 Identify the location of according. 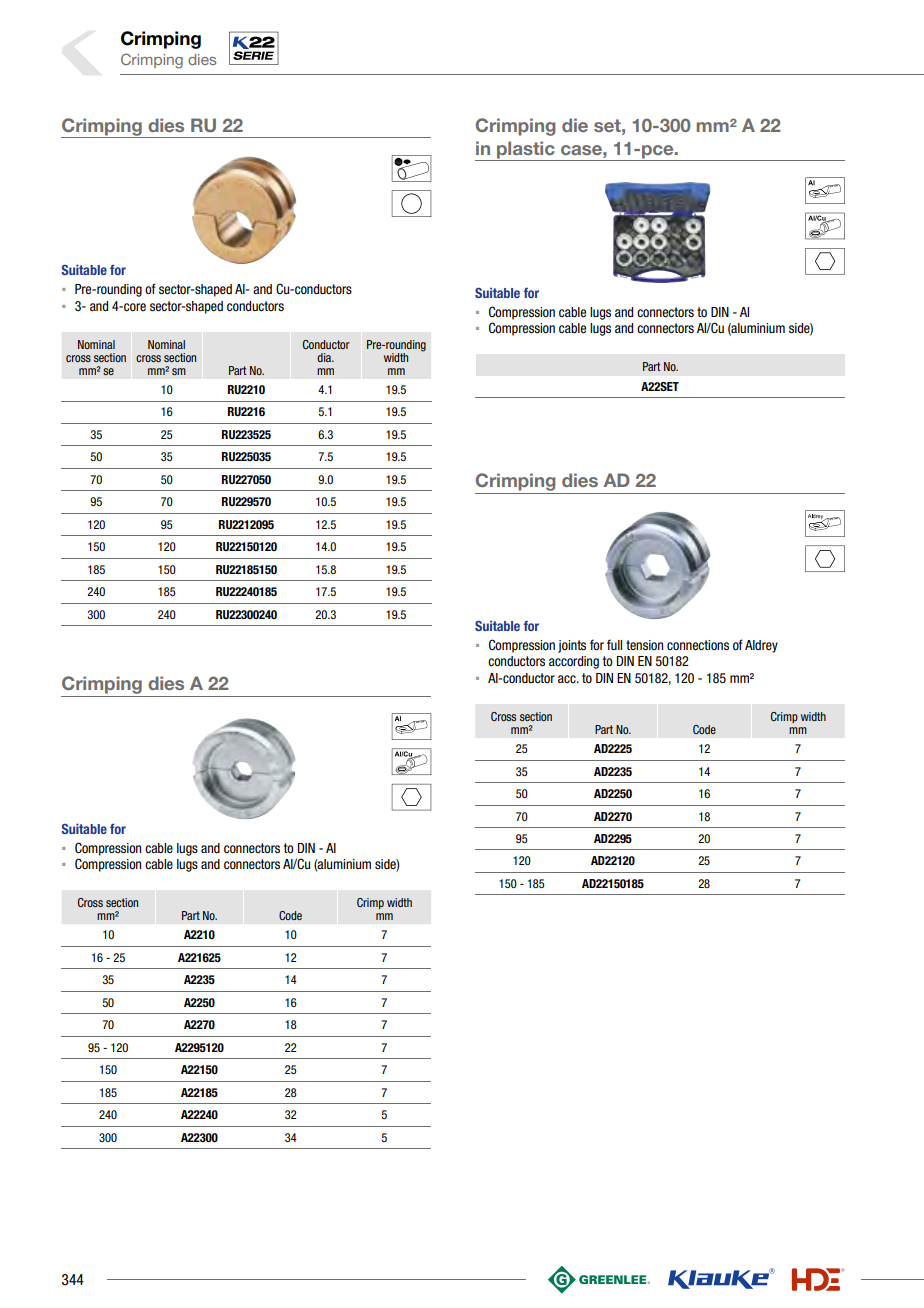
(574, 662).
